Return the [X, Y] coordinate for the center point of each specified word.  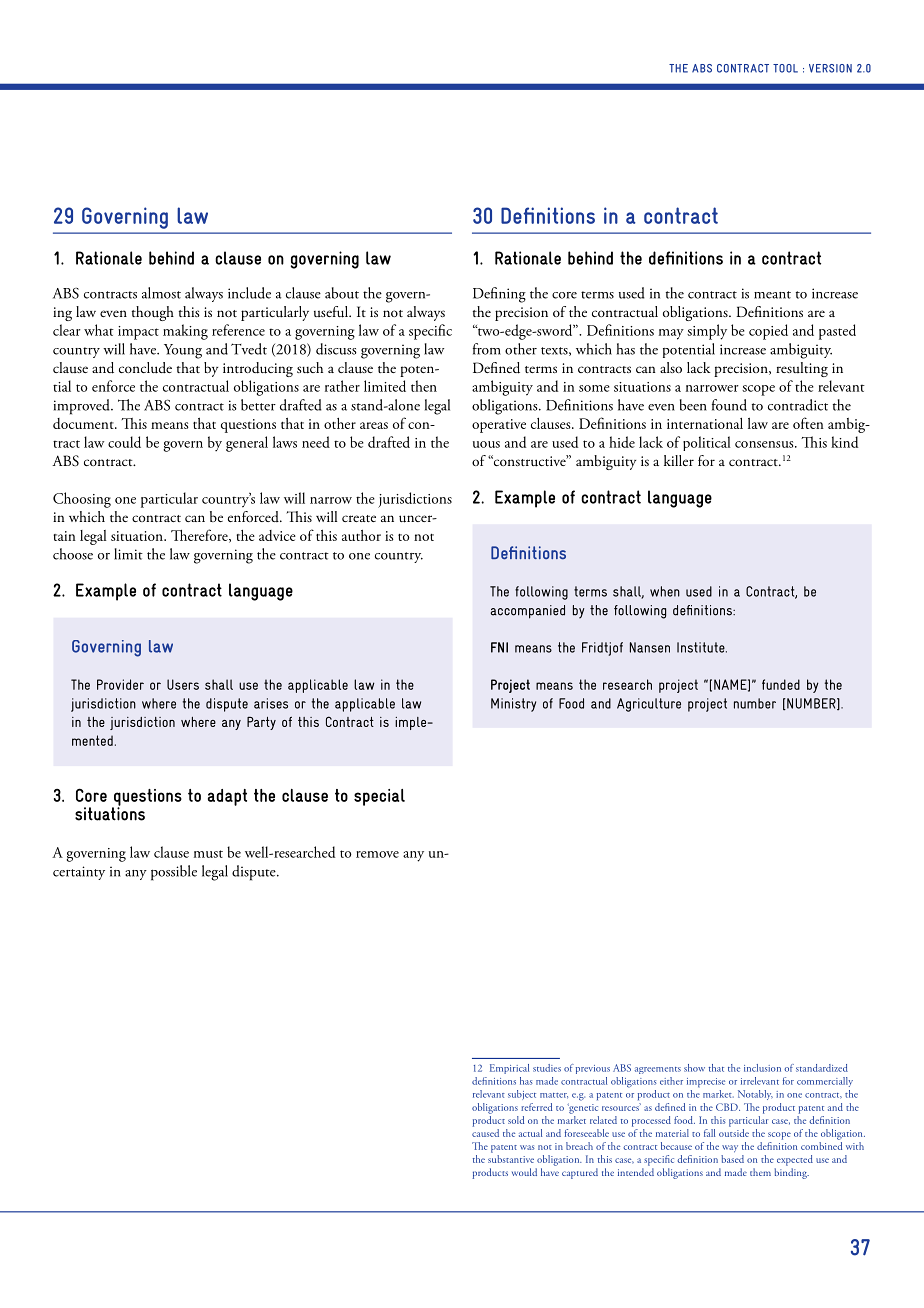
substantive [511, 1159]
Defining [499, 295]
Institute [702, 647]
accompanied [528, 612]
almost [161, 293]
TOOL [785, 68]
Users [183, 684]
